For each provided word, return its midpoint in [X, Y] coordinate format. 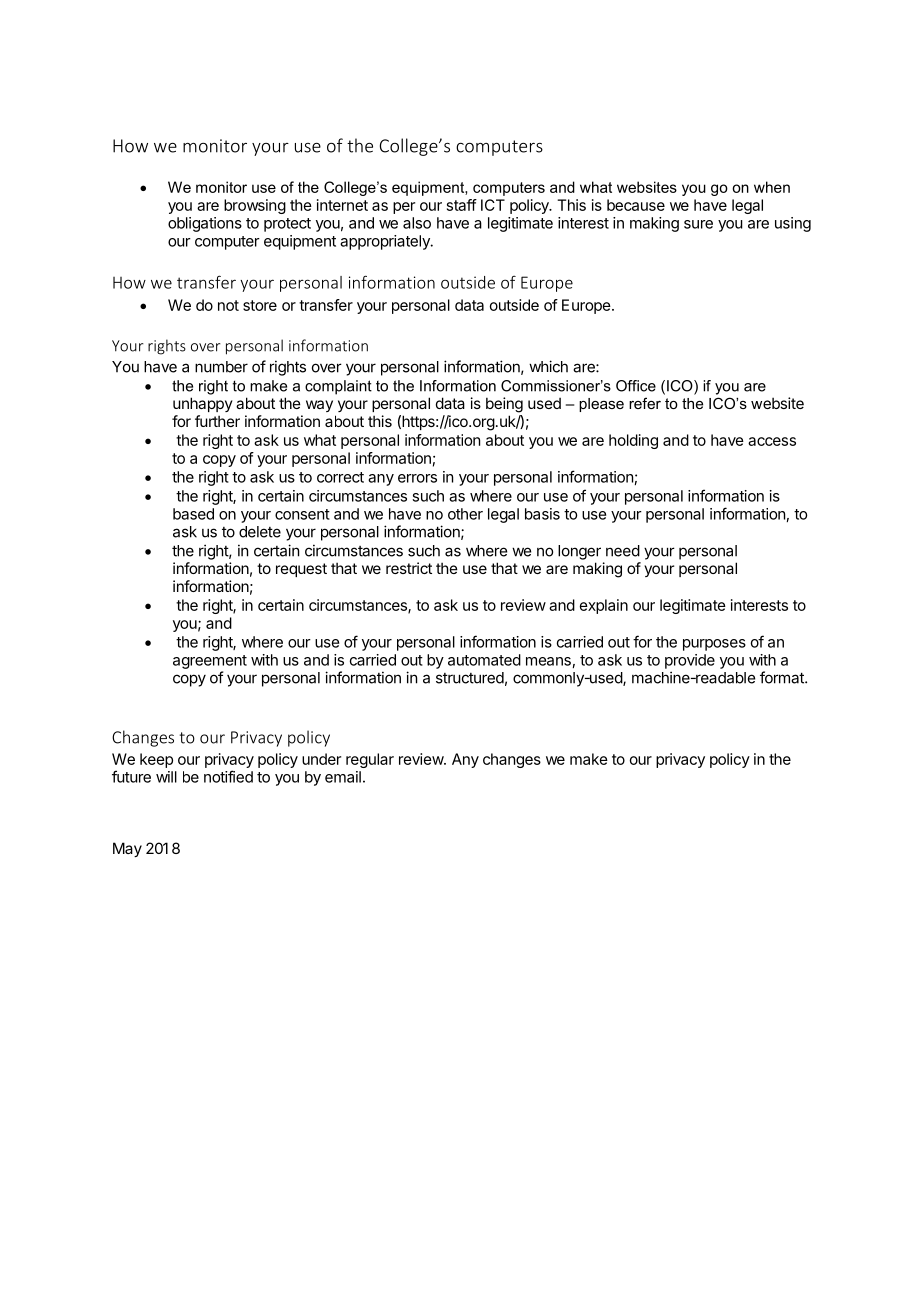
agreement [210, 662]
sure [698, 224]
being [504, 405]
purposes [714, 645]
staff [462, 205]
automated [484, 660]
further [217, 421]
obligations [205, 224]
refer [645, 403]
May [127, 849]
